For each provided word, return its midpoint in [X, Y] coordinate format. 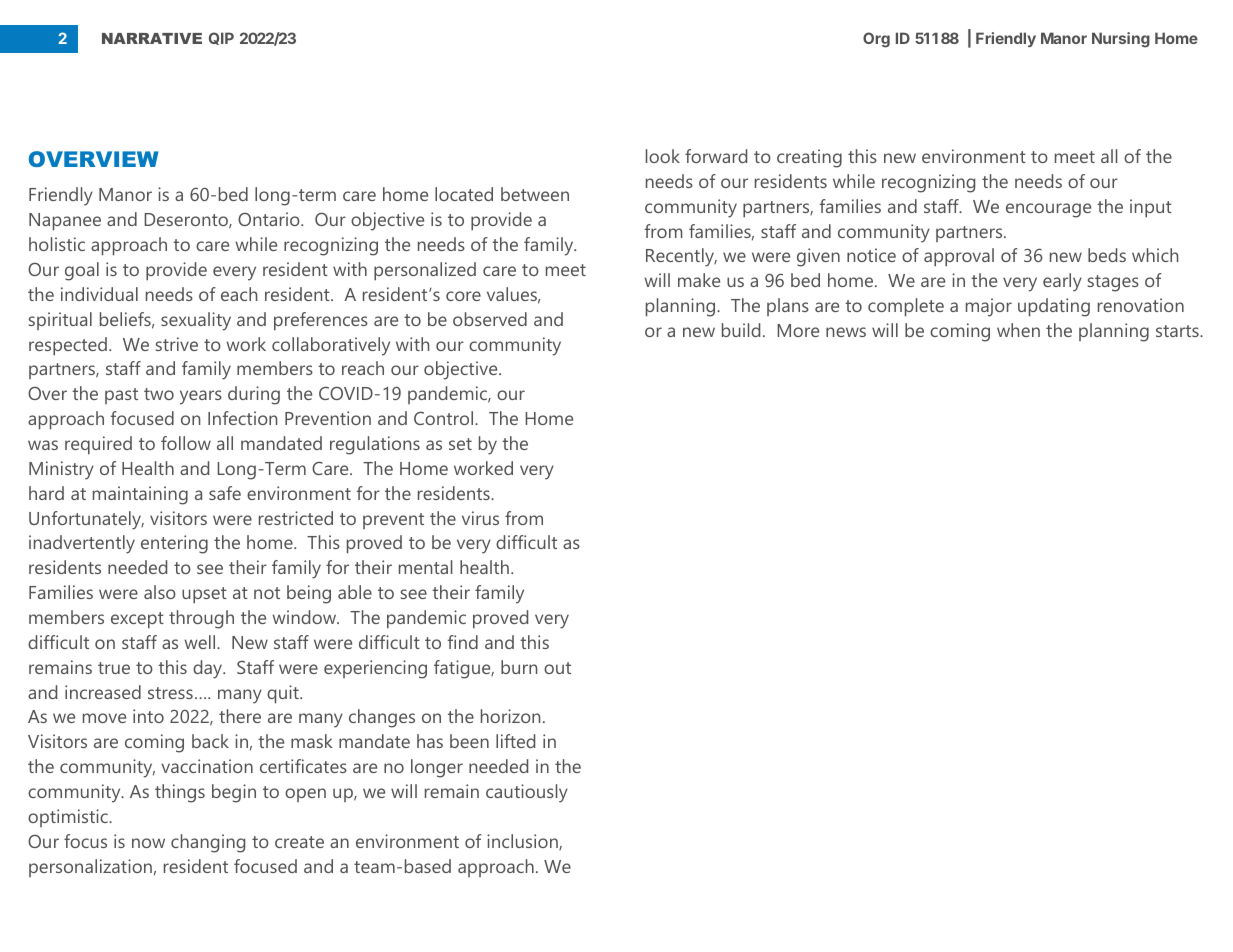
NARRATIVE [152, 38]
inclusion [523, 842]
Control [445, 418]
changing [208, 843]
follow [186, 443]
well [199, 642]
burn [519, 667]
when [1018, 330]
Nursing [1121, 40]
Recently [681, 257]
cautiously [527, 793]
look [663, 156]
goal [82, 271]
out [557, 668]
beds [1107, 255]
